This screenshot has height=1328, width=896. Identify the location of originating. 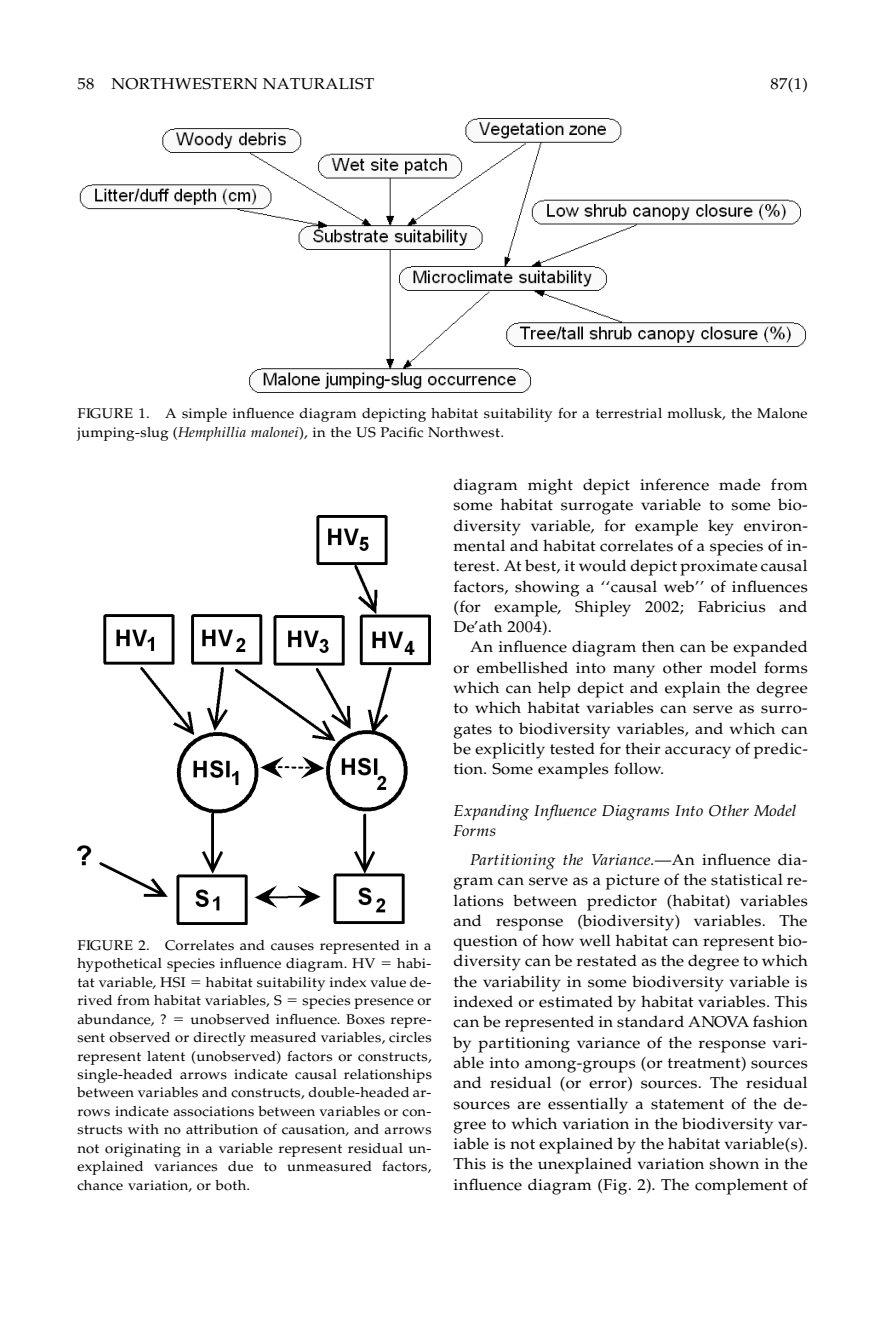
(143, 1150).
